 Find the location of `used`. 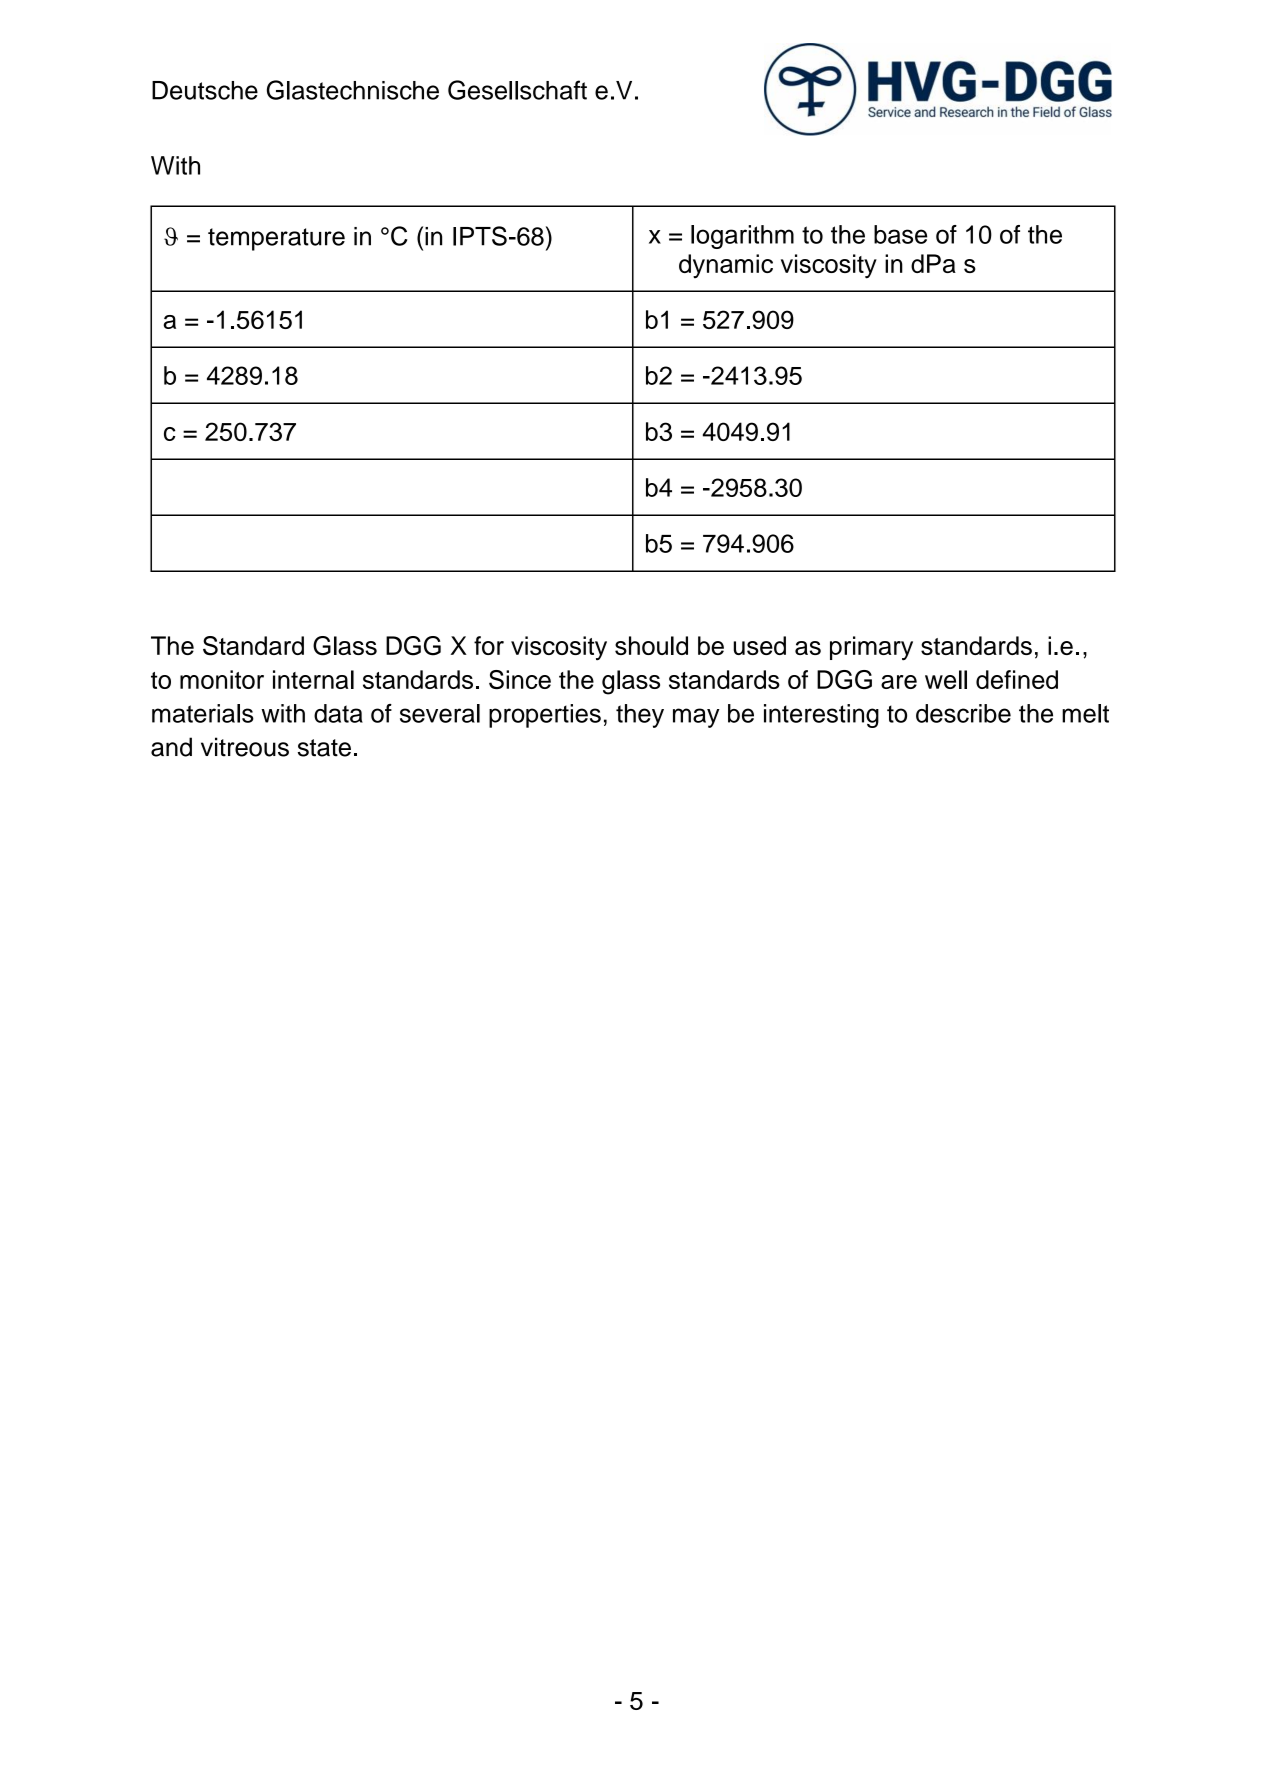

used is located at coordinates (759, 645).
